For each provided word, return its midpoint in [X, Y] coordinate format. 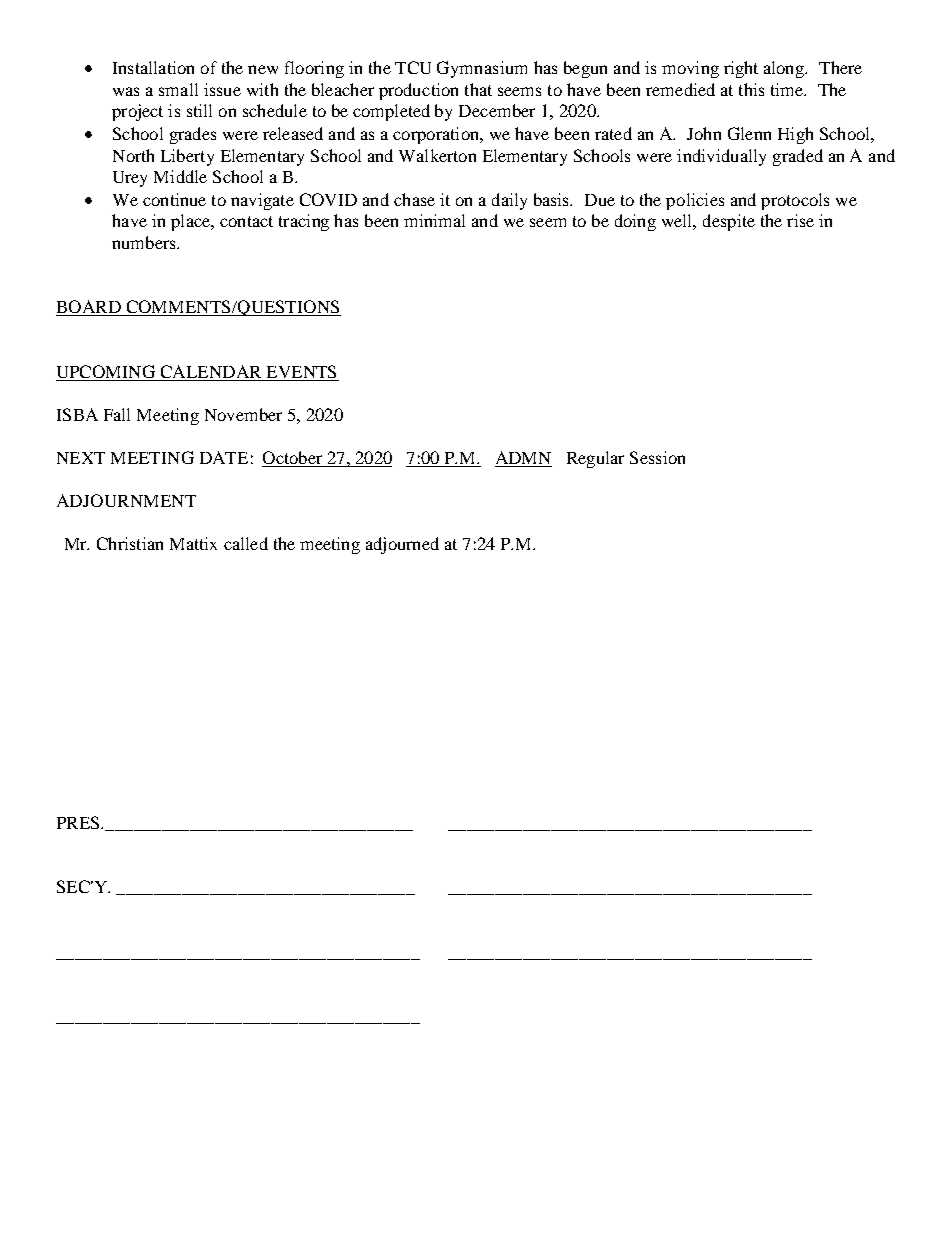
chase [414, 199]
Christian [130, 543]
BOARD [89, 308]
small [178, 89]
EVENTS [301, 371]
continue [174, 199]
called [246, 543]
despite [729, 222]
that [478, 89]
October [292, 457]
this [751, 89]
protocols [795, 201]
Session [657, 457]
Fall [117, 414]
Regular [595, 459]
